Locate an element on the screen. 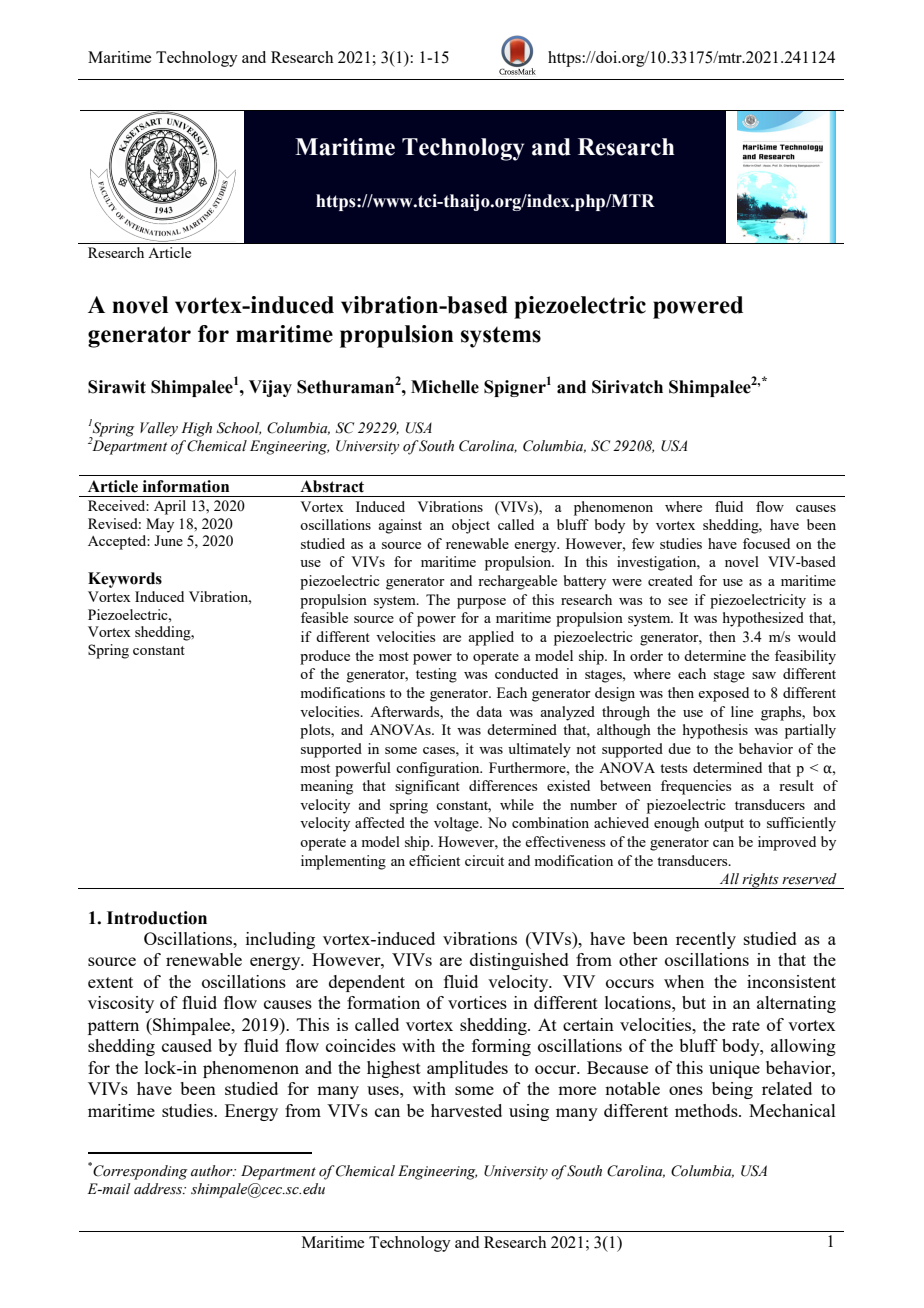 Image resolution: width=924 pixels, height=1308 pixels. Valley is located at coordinates (159, 429).
